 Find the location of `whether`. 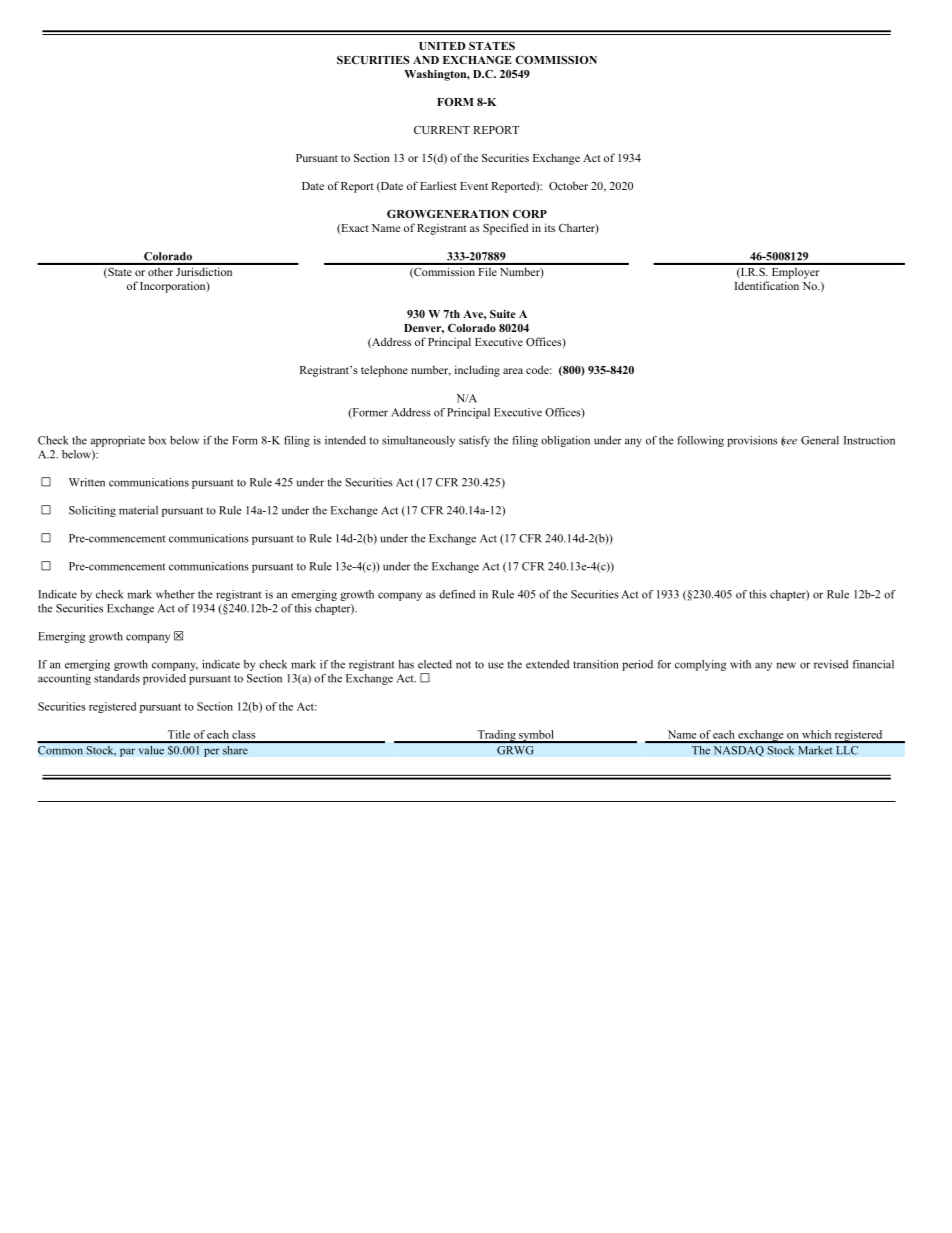

whether is located at coordinates (175, 594).
